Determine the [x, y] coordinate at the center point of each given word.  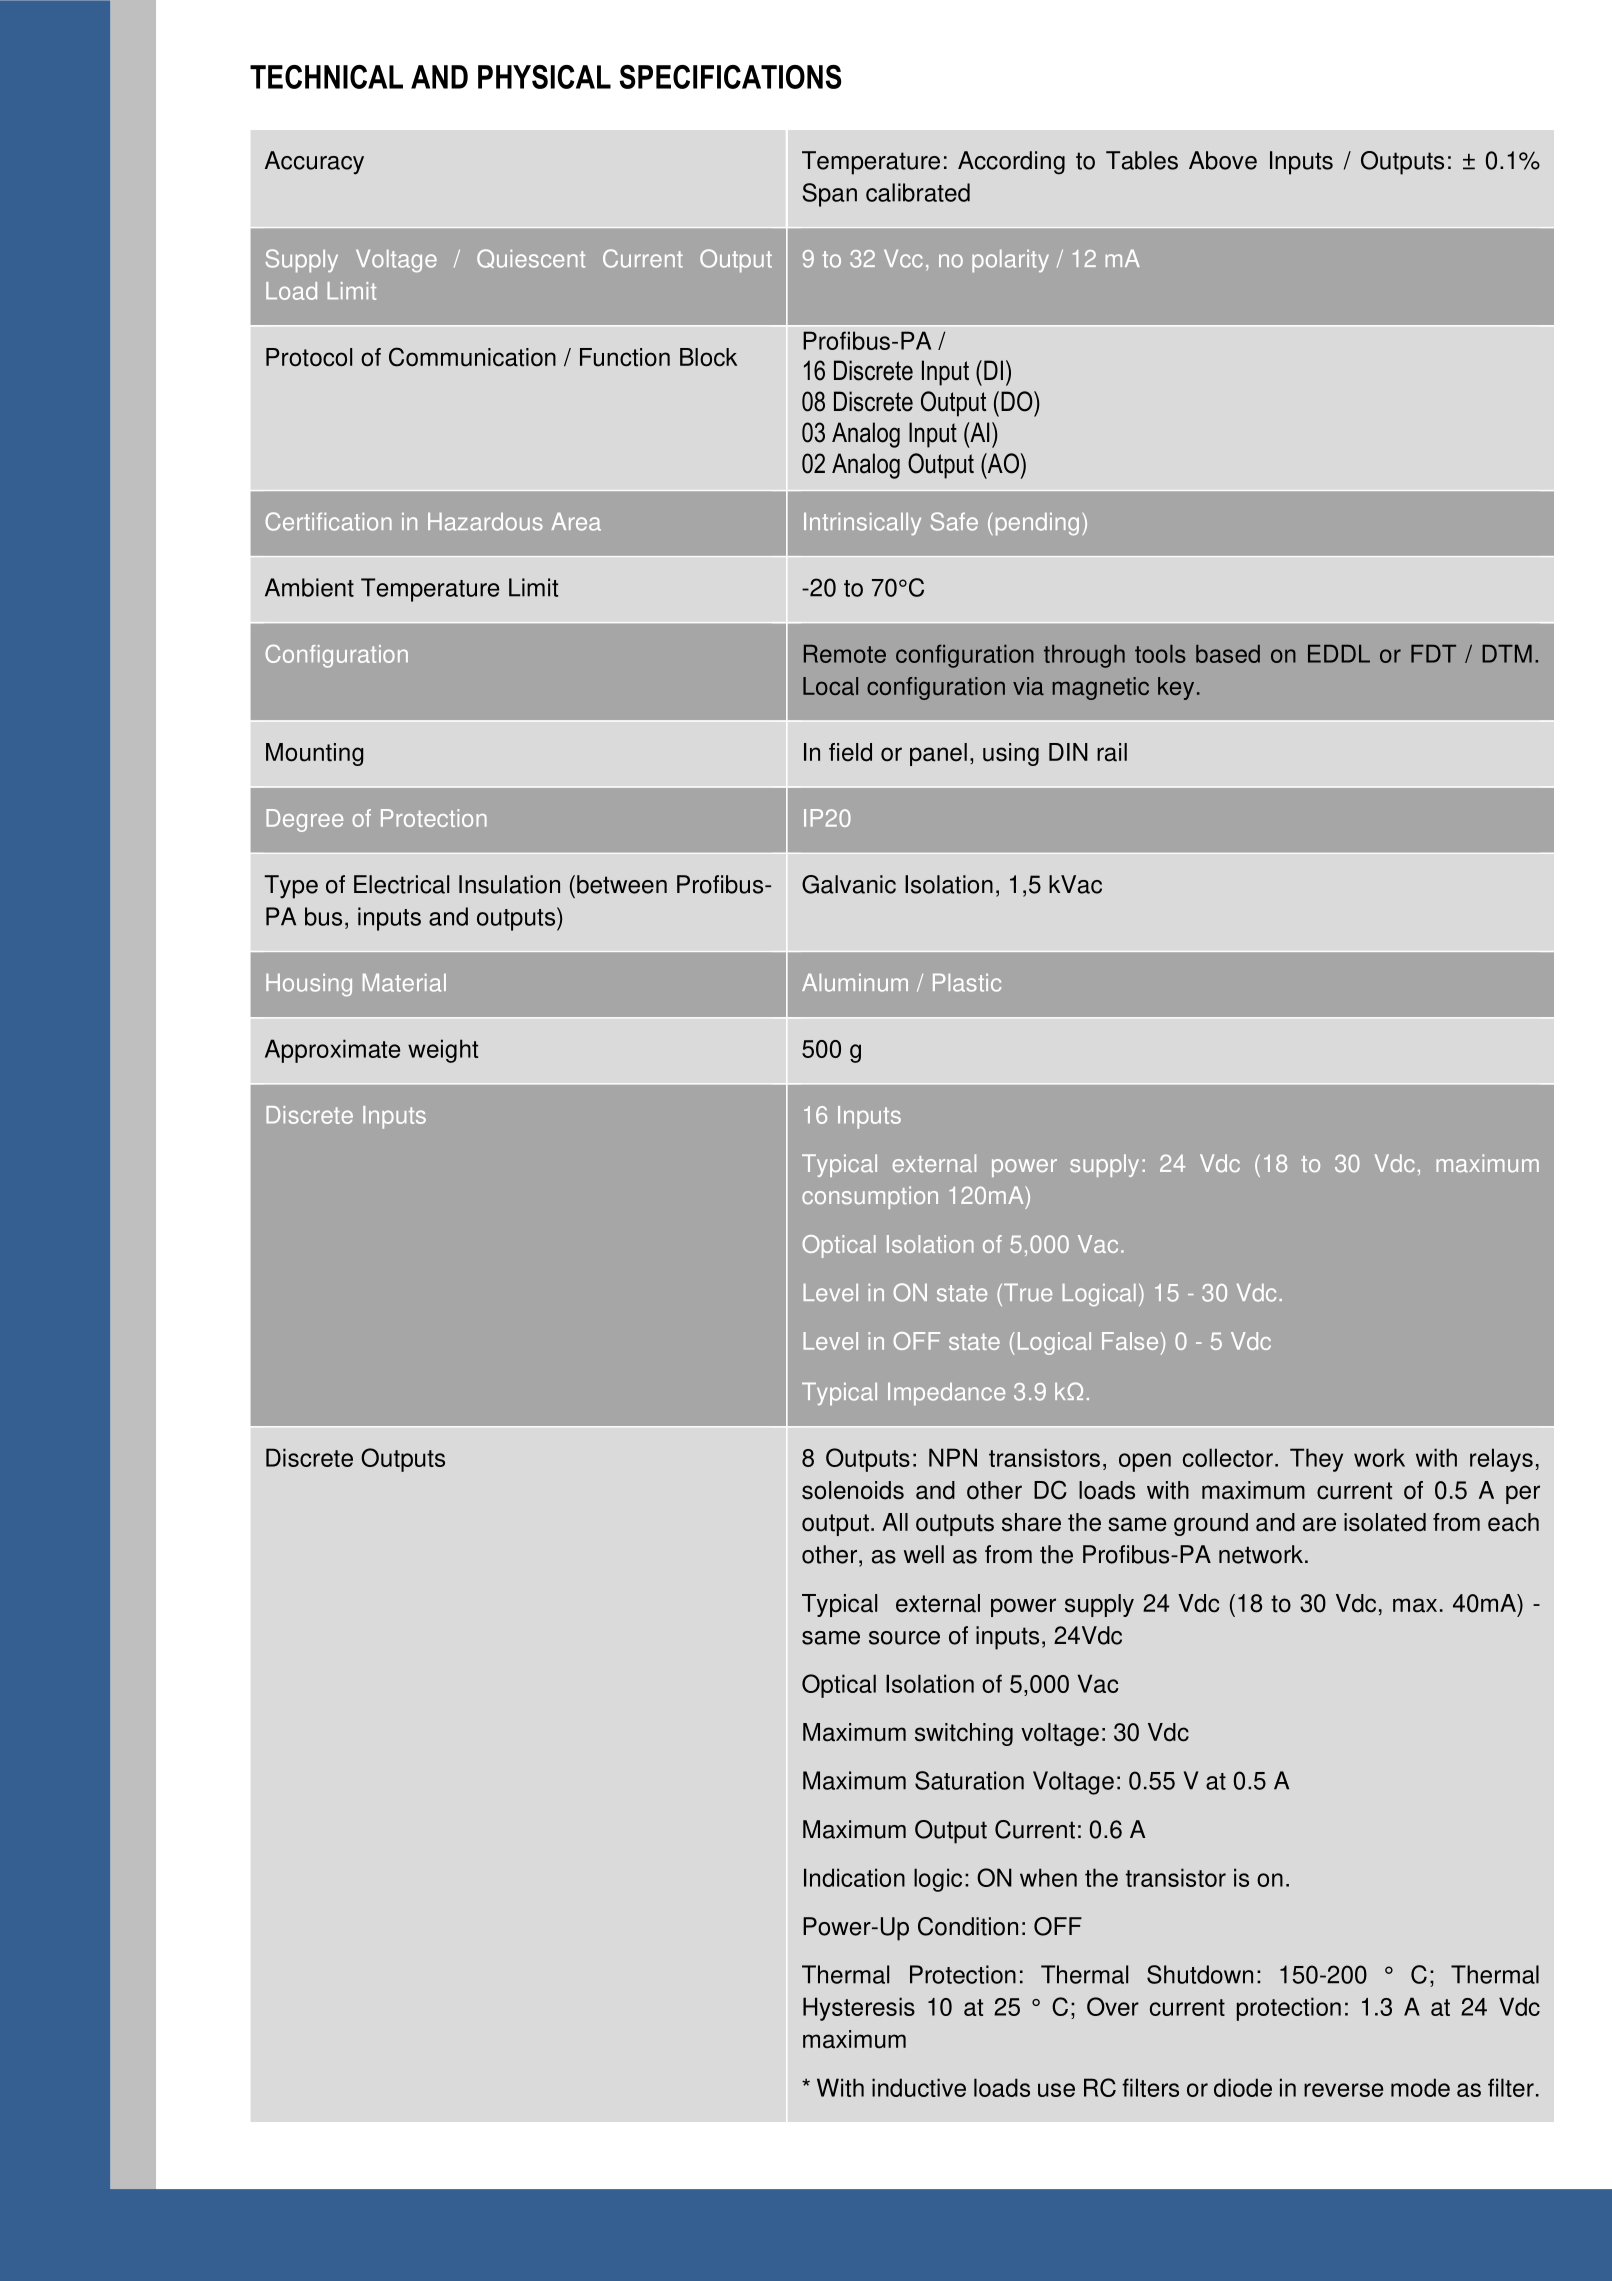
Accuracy [314, 163]
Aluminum [855, 983]
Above [1223, 160]
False [1131, 1341]
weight [443, 1051]
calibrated [918, 192]
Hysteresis [859, 2009]
